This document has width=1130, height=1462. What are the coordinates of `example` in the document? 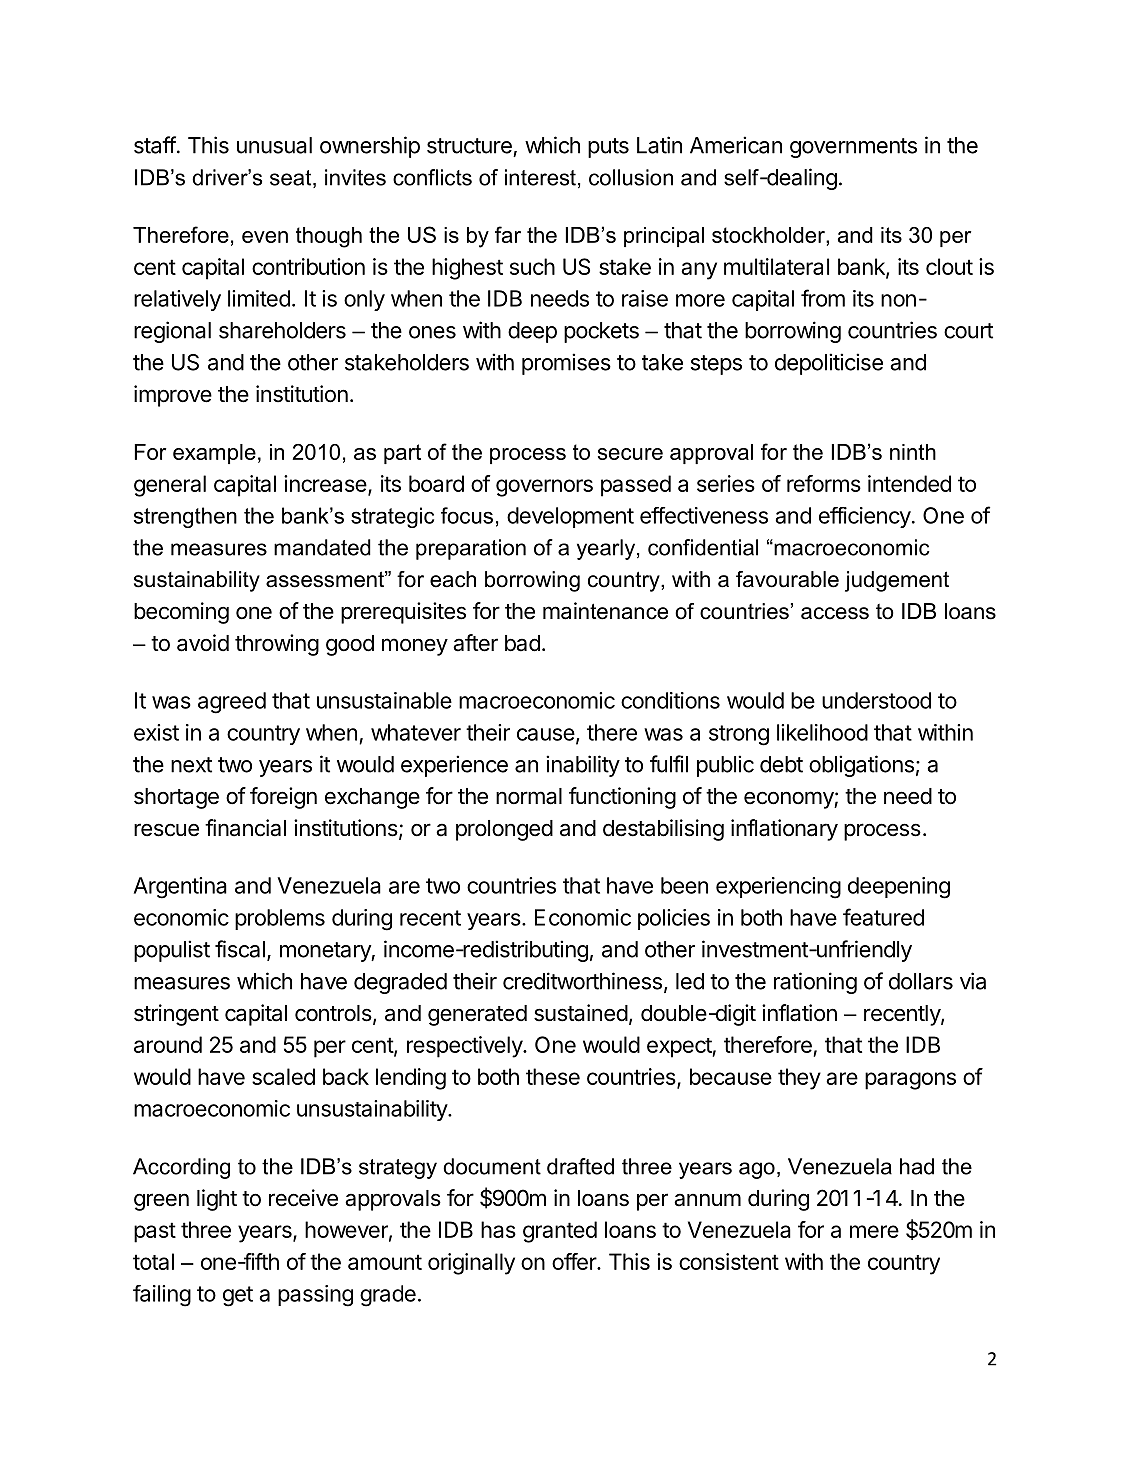 It's located at (214, 454).
